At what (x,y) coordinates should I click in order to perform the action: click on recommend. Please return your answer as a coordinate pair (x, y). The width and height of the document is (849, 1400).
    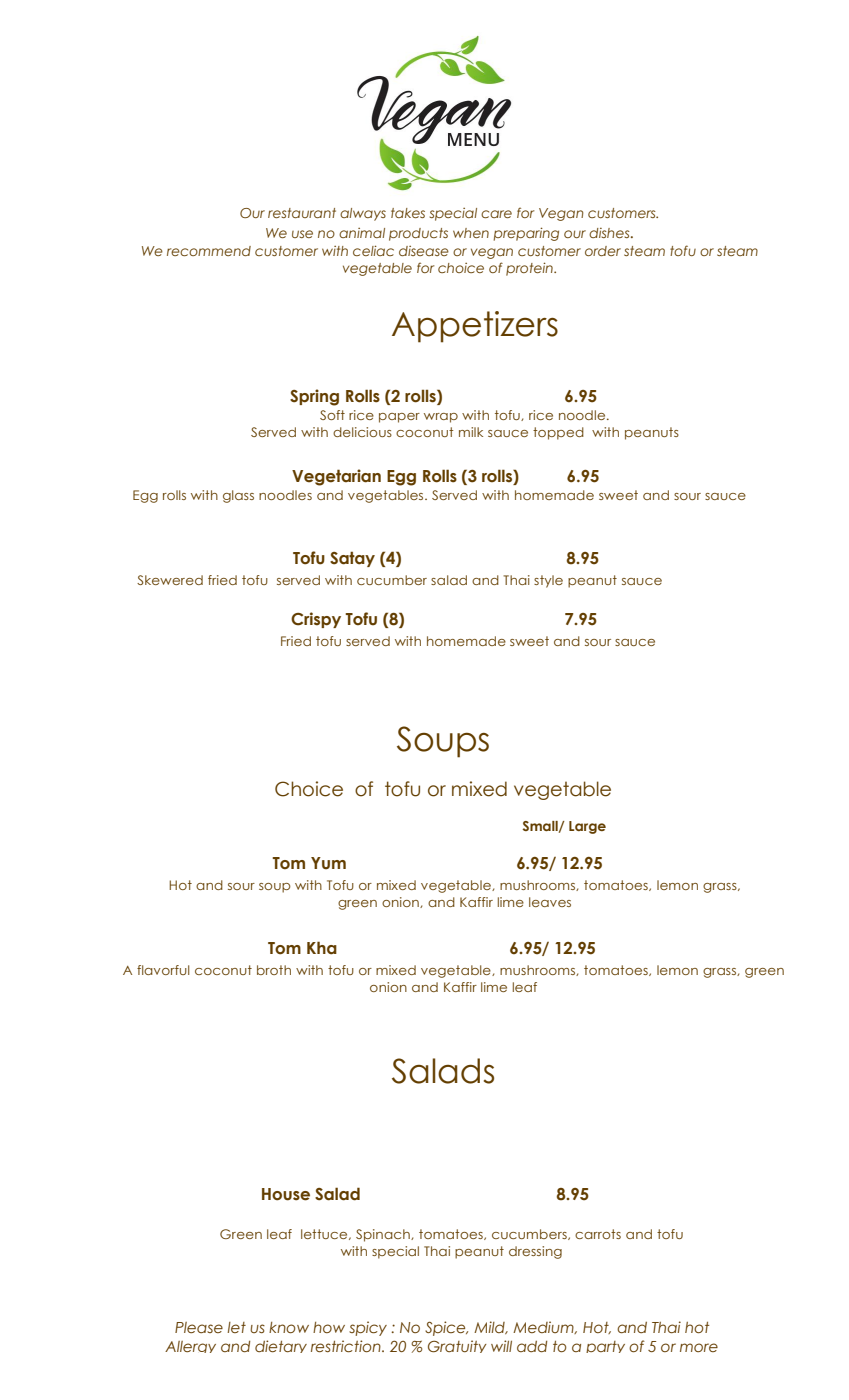
    Looking at the image, I should click on (209, 251).
